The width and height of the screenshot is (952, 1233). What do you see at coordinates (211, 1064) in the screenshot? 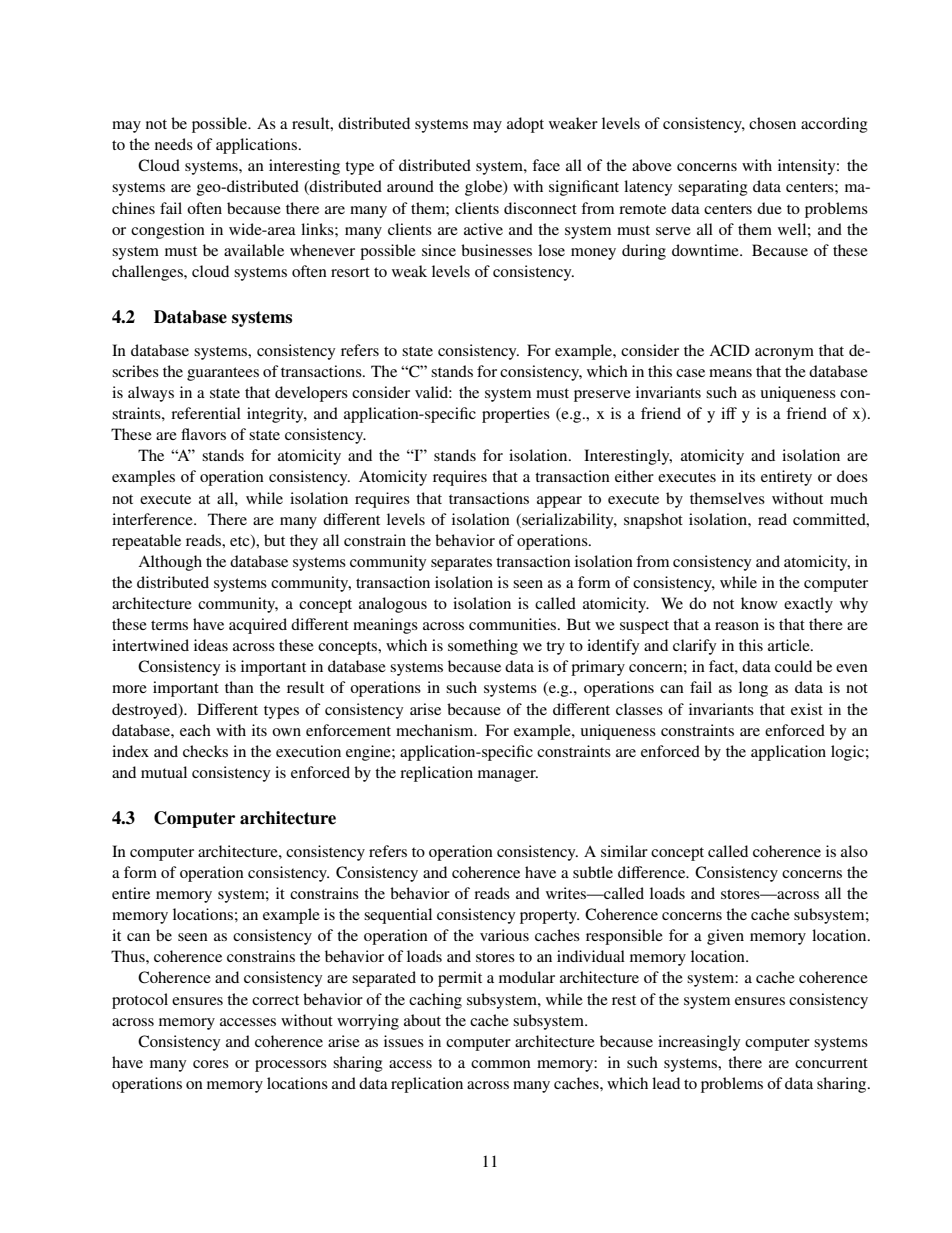
I see `cores` at bounding box center [211, 1064].
